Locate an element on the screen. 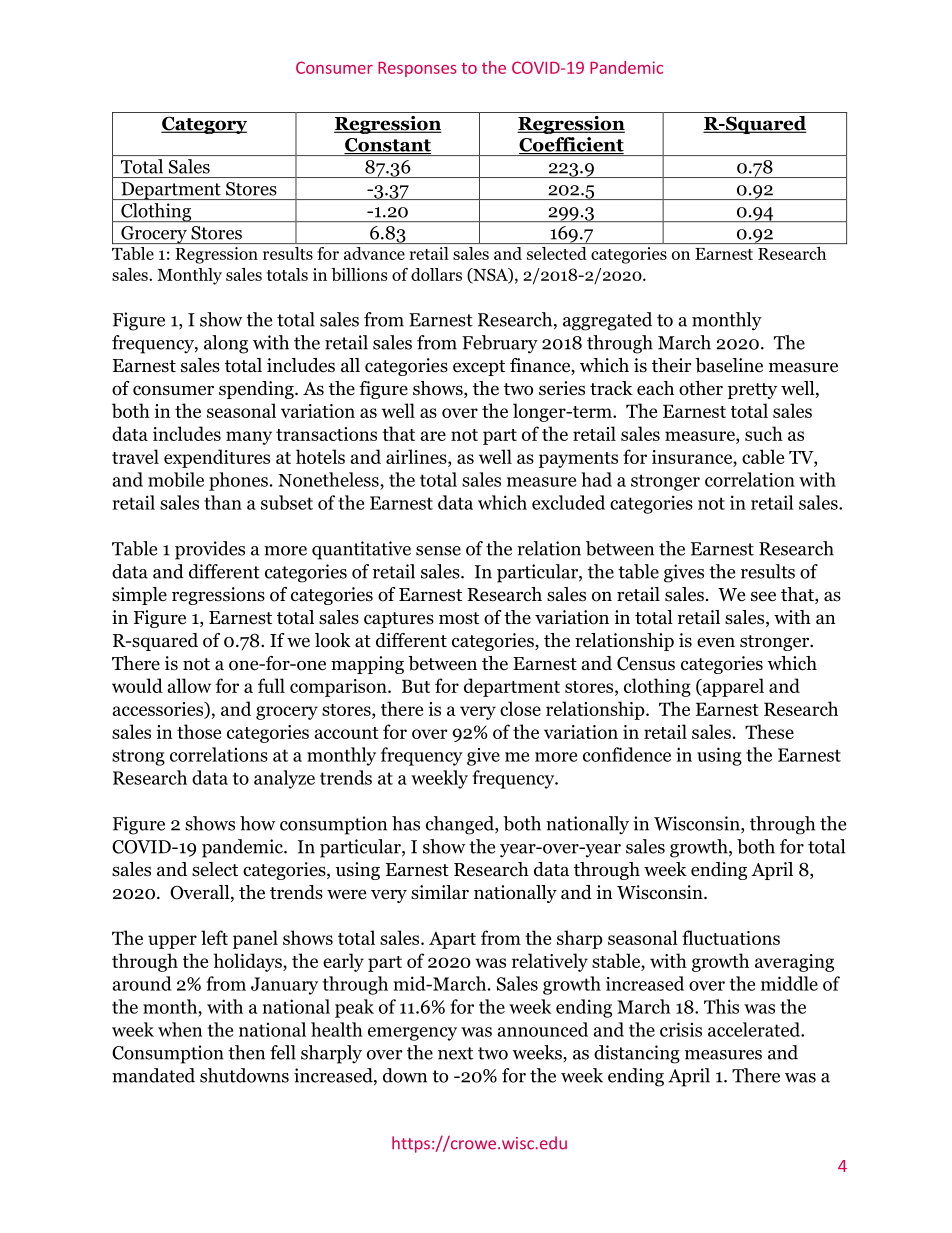 This screenshot has height=1233, width=952. These is located at coordinates (769, 731).
